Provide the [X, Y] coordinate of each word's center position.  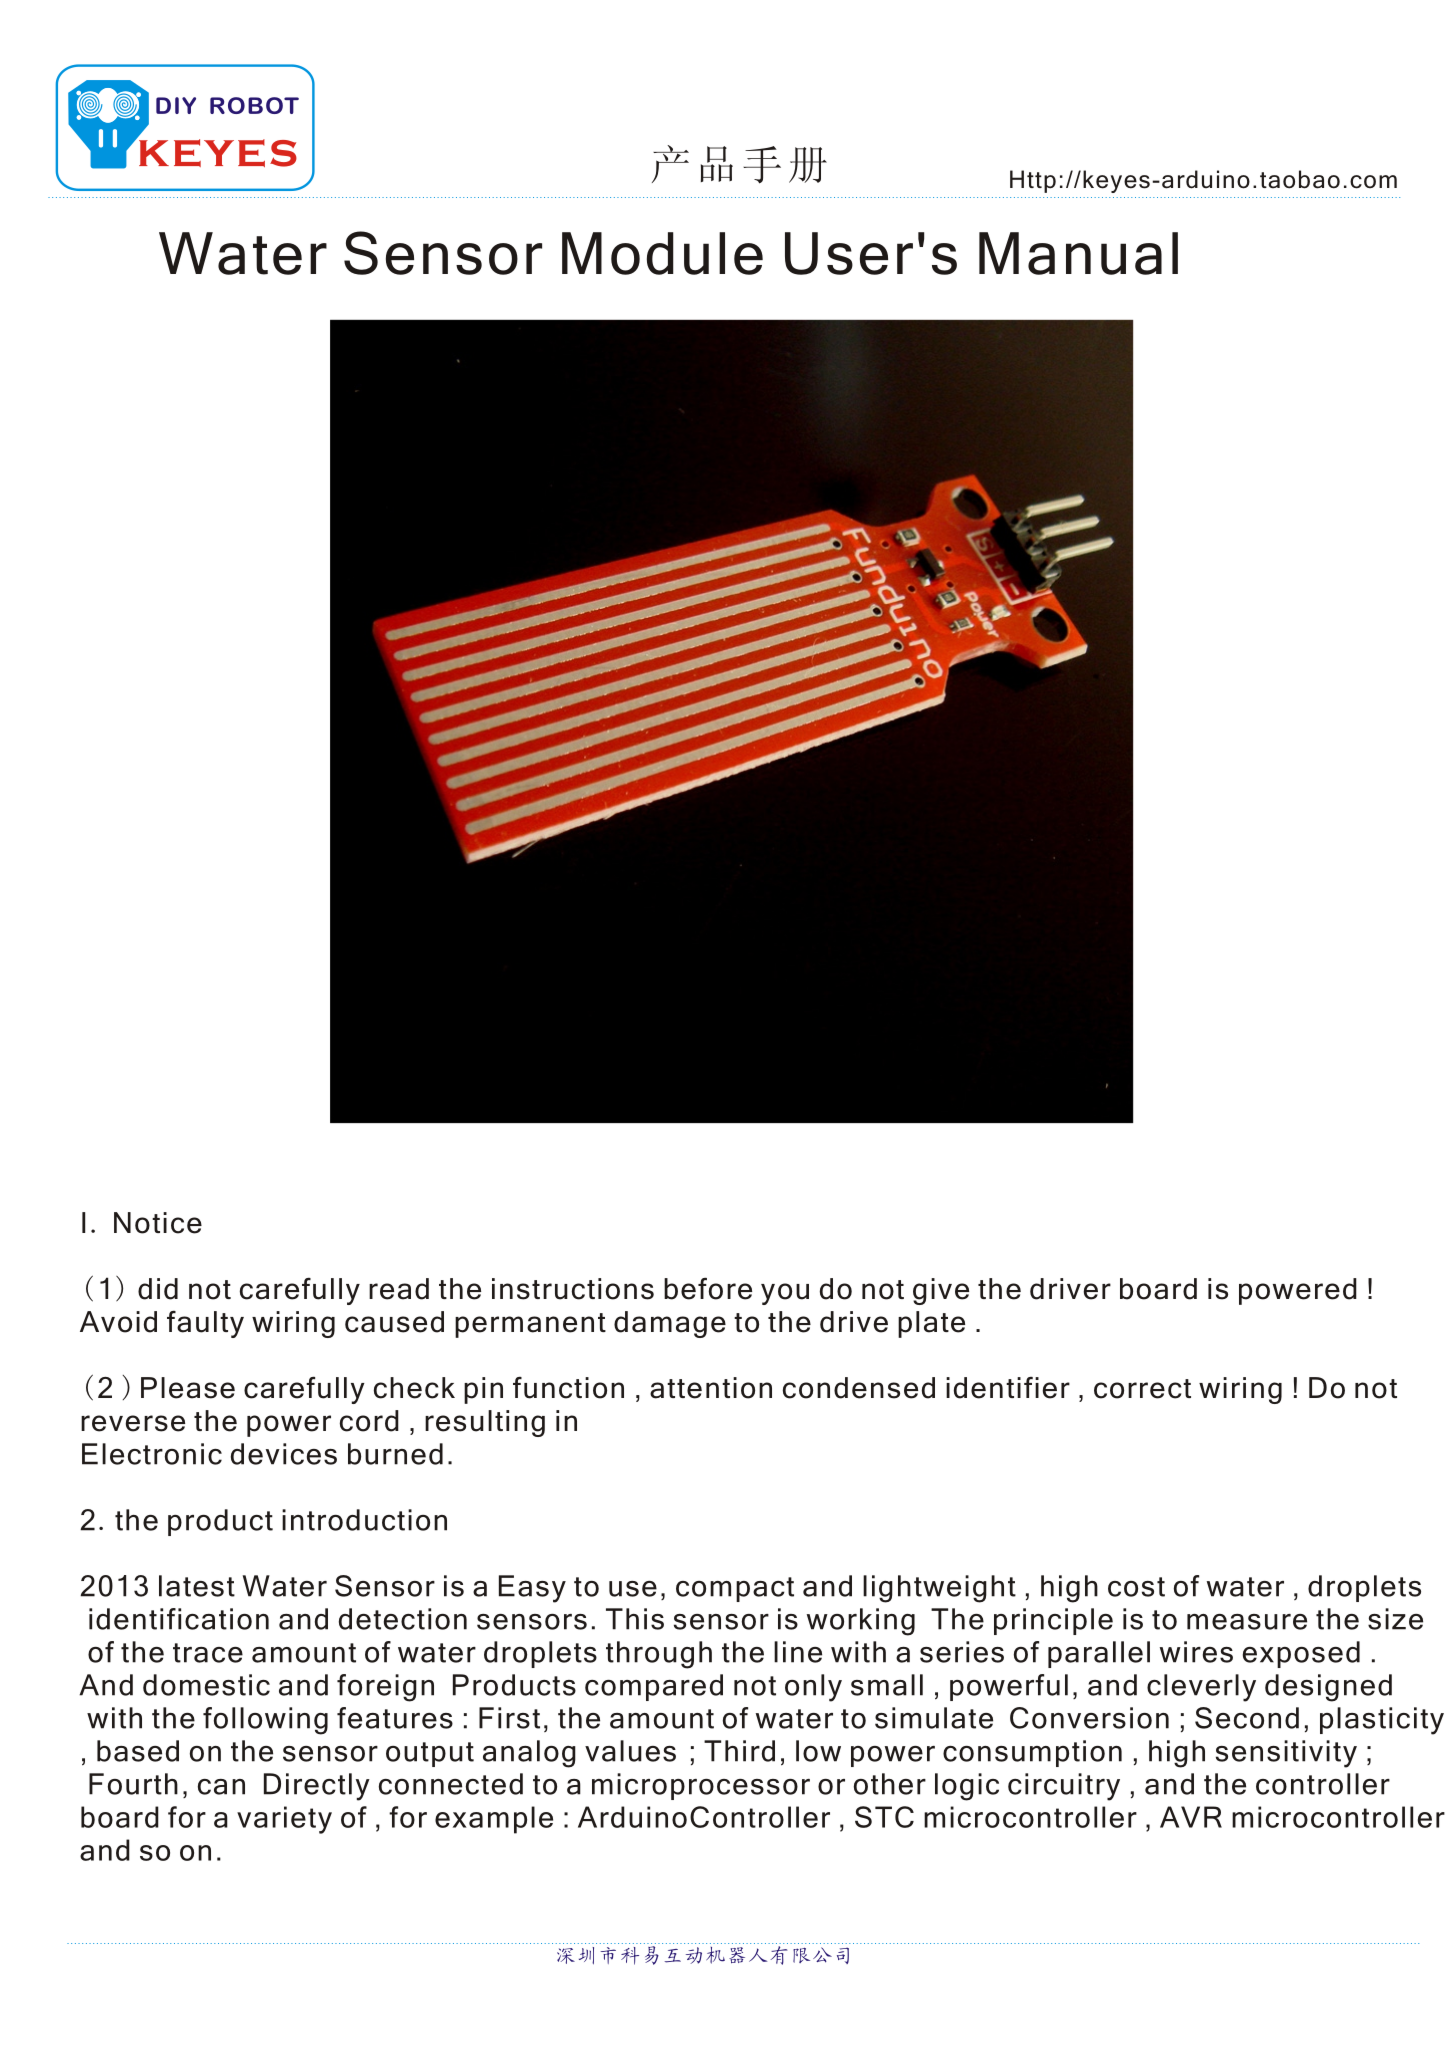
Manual [1078, 253]
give [941, 1291]
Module [662, 253]
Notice [158, 1223]
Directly [317, 1787]
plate [931, 1324]
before [708, 1289]
